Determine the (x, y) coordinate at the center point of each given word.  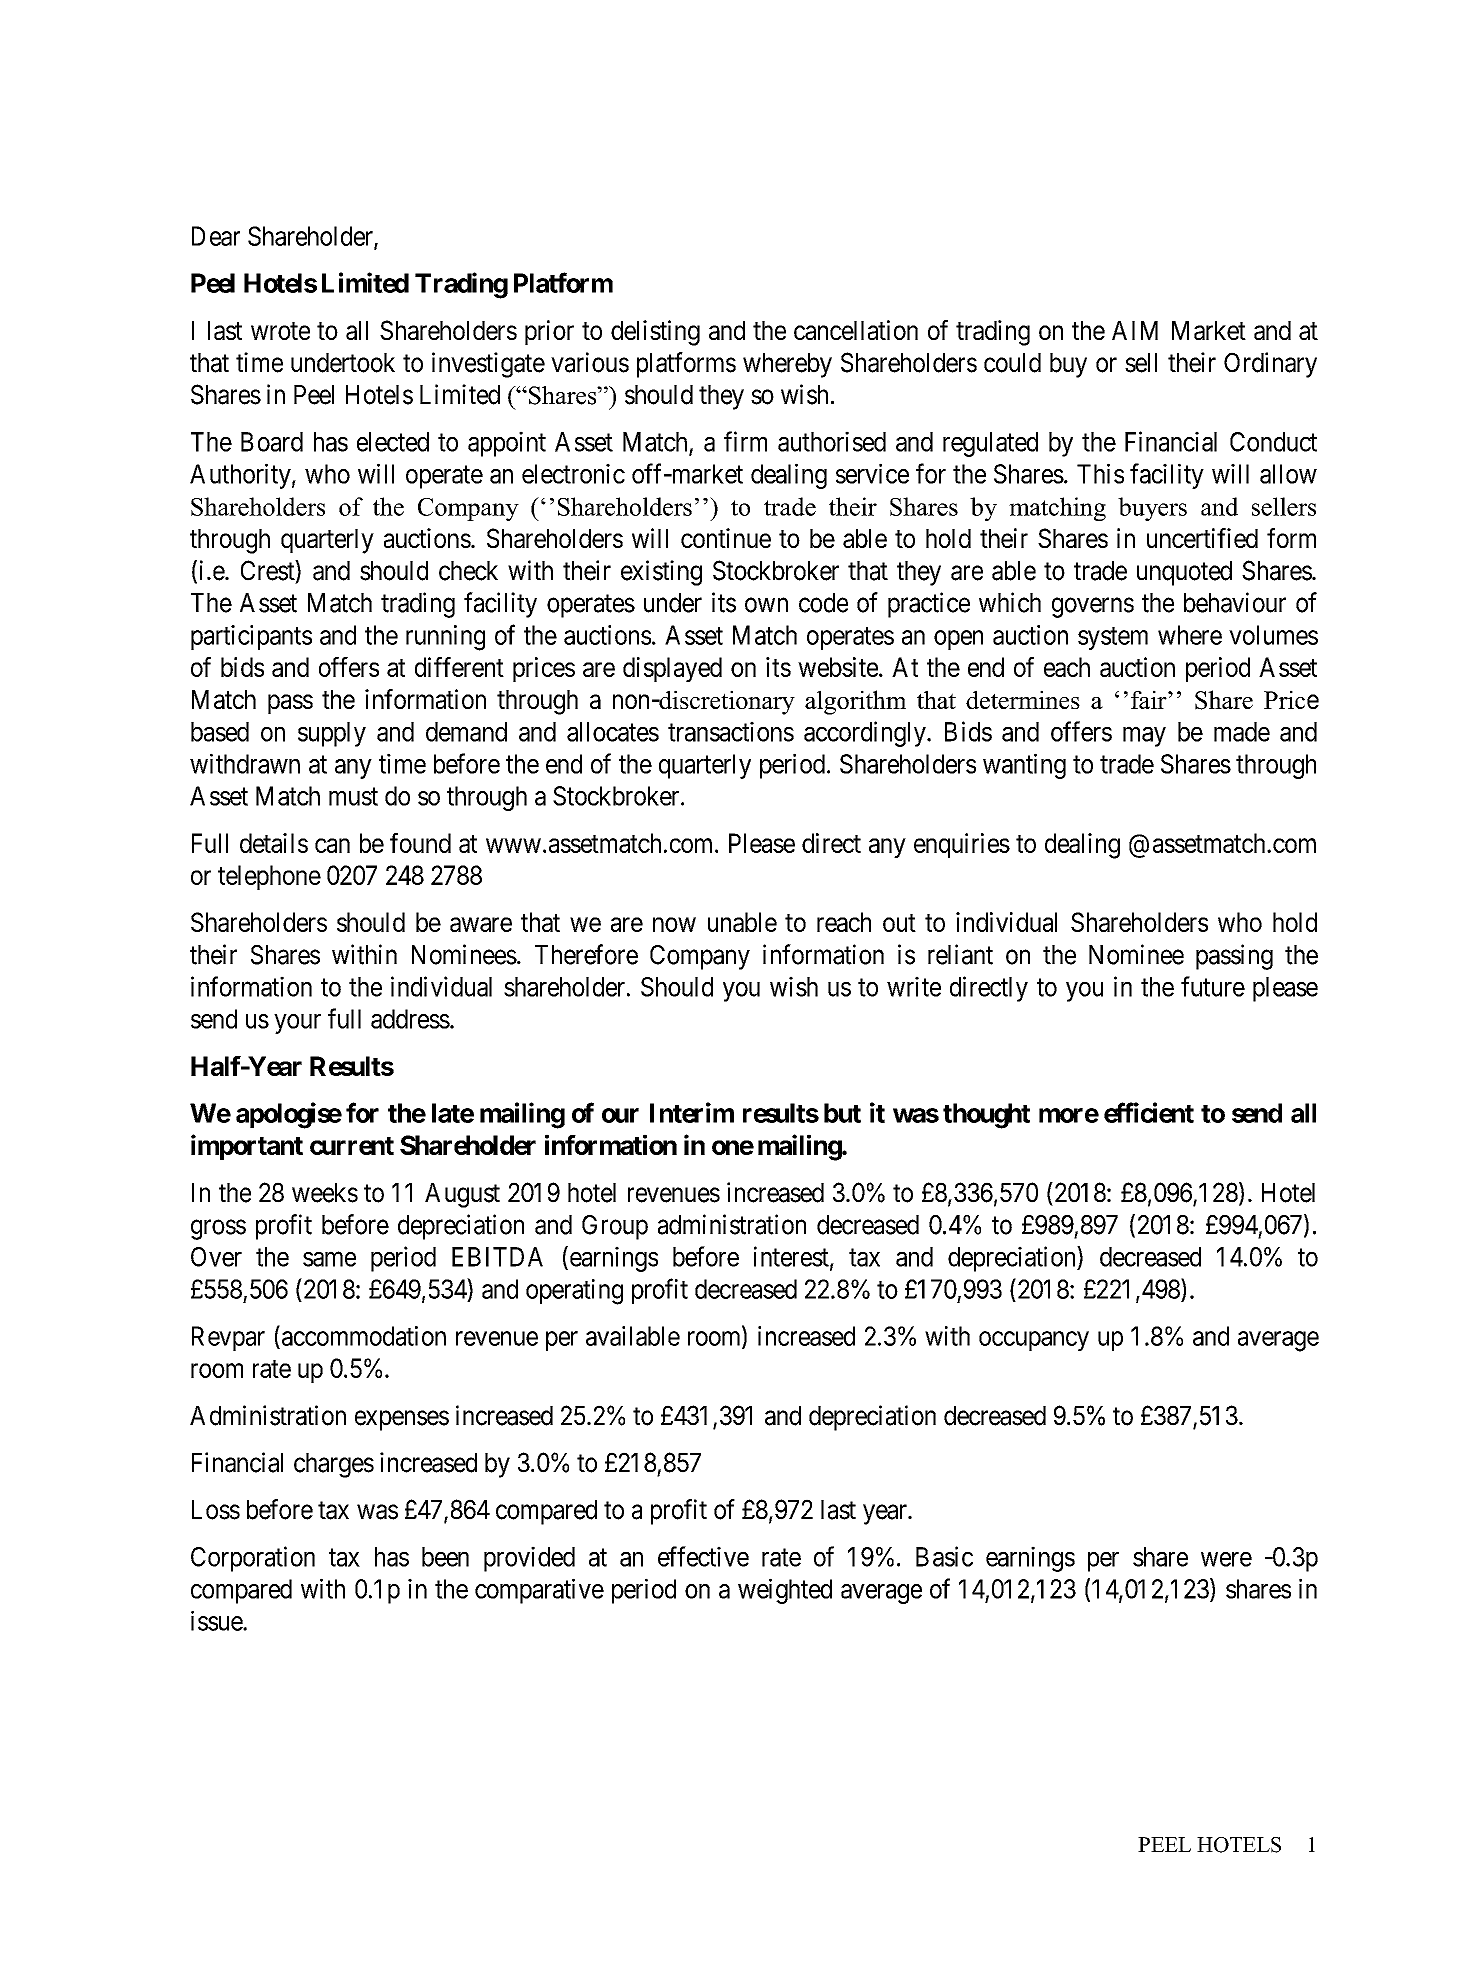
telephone (269, 877)
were (1226, 1559)
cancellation (856, 330)
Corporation (253, 1559)
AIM (1135, 330)
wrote (280, 331)
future (1213, 986)
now (674, 924)
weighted (785, 1591)
